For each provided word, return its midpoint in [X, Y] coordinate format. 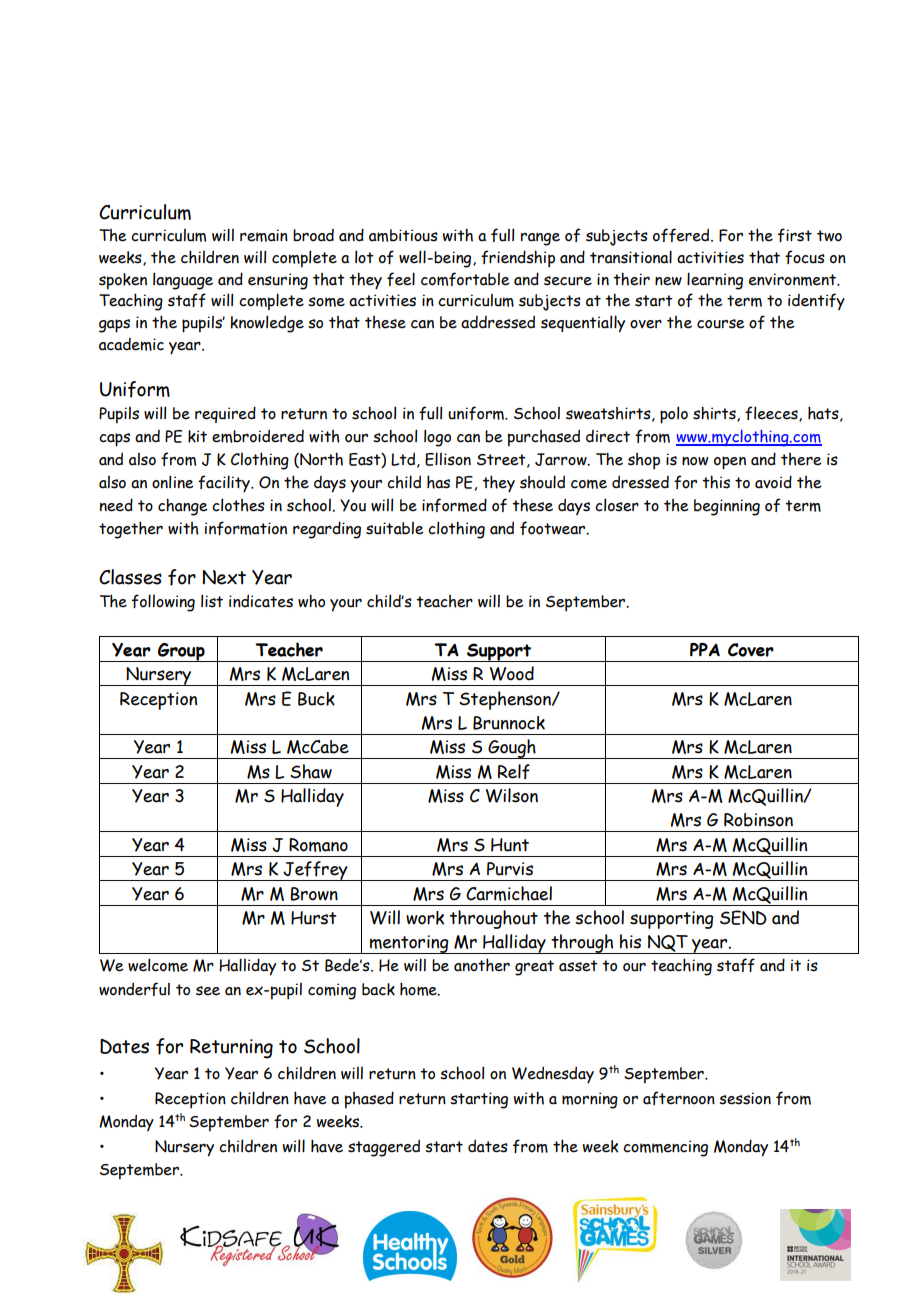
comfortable [465, 279]
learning [715, 281]
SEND [743, 917]
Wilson [512, 795]
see [208, 991]
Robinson [758, 820]
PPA [705, 650]
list [212, 601]
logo [437, 438]
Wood [512, 673]
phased [369, 1100]
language [183, 281]
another [482, 965]
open [730, 463]
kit [197, 436]
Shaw [311, 771]
